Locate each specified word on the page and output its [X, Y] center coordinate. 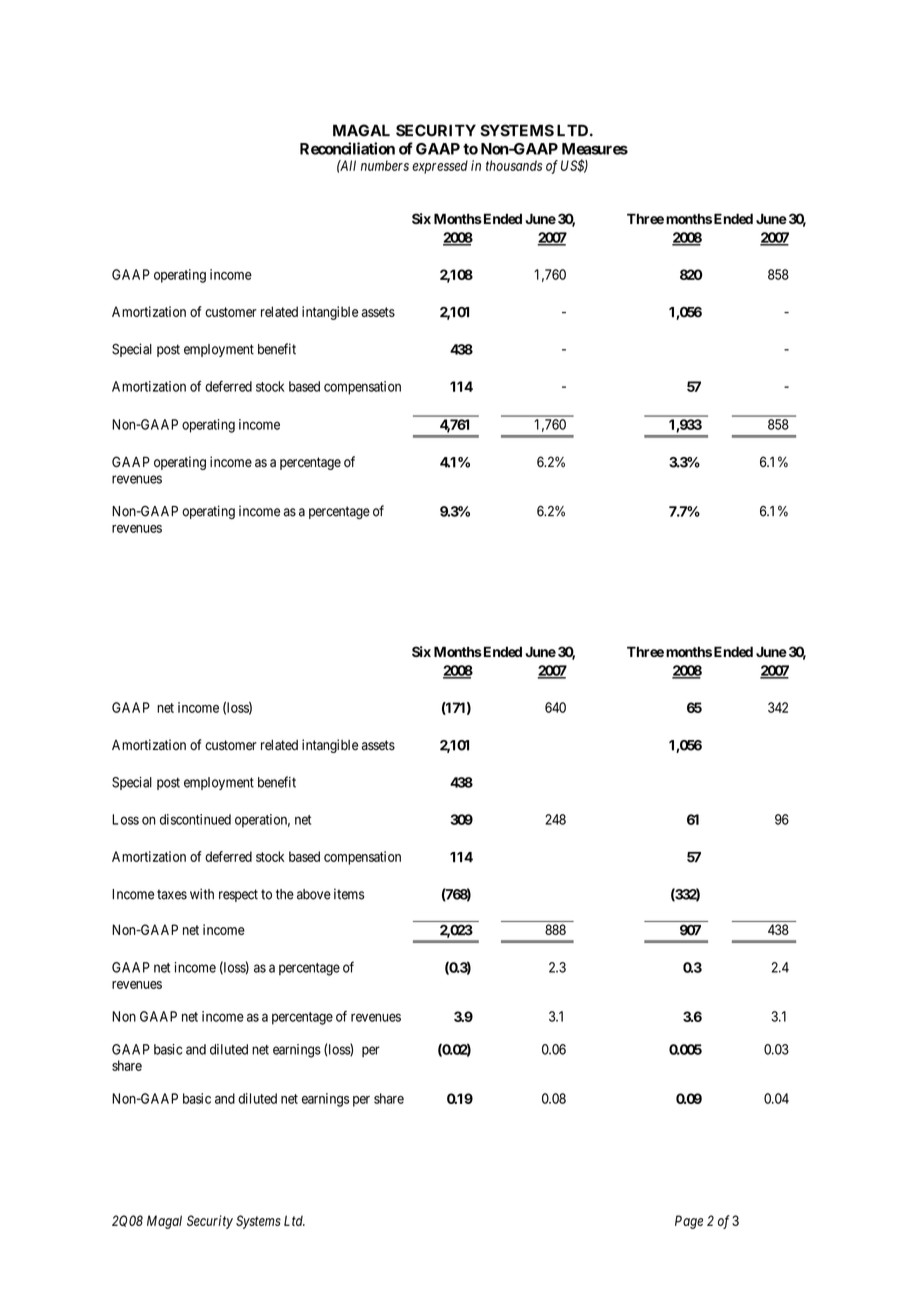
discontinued [195, 819]
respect [238, 895]
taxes [172, 894]
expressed [440, 167]
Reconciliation [347, 148]
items [349, 894]
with [202, 894]
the [285, 894]
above [314, 894]
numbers [385, 165]
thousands [514, 165]
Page [689, 1222]
